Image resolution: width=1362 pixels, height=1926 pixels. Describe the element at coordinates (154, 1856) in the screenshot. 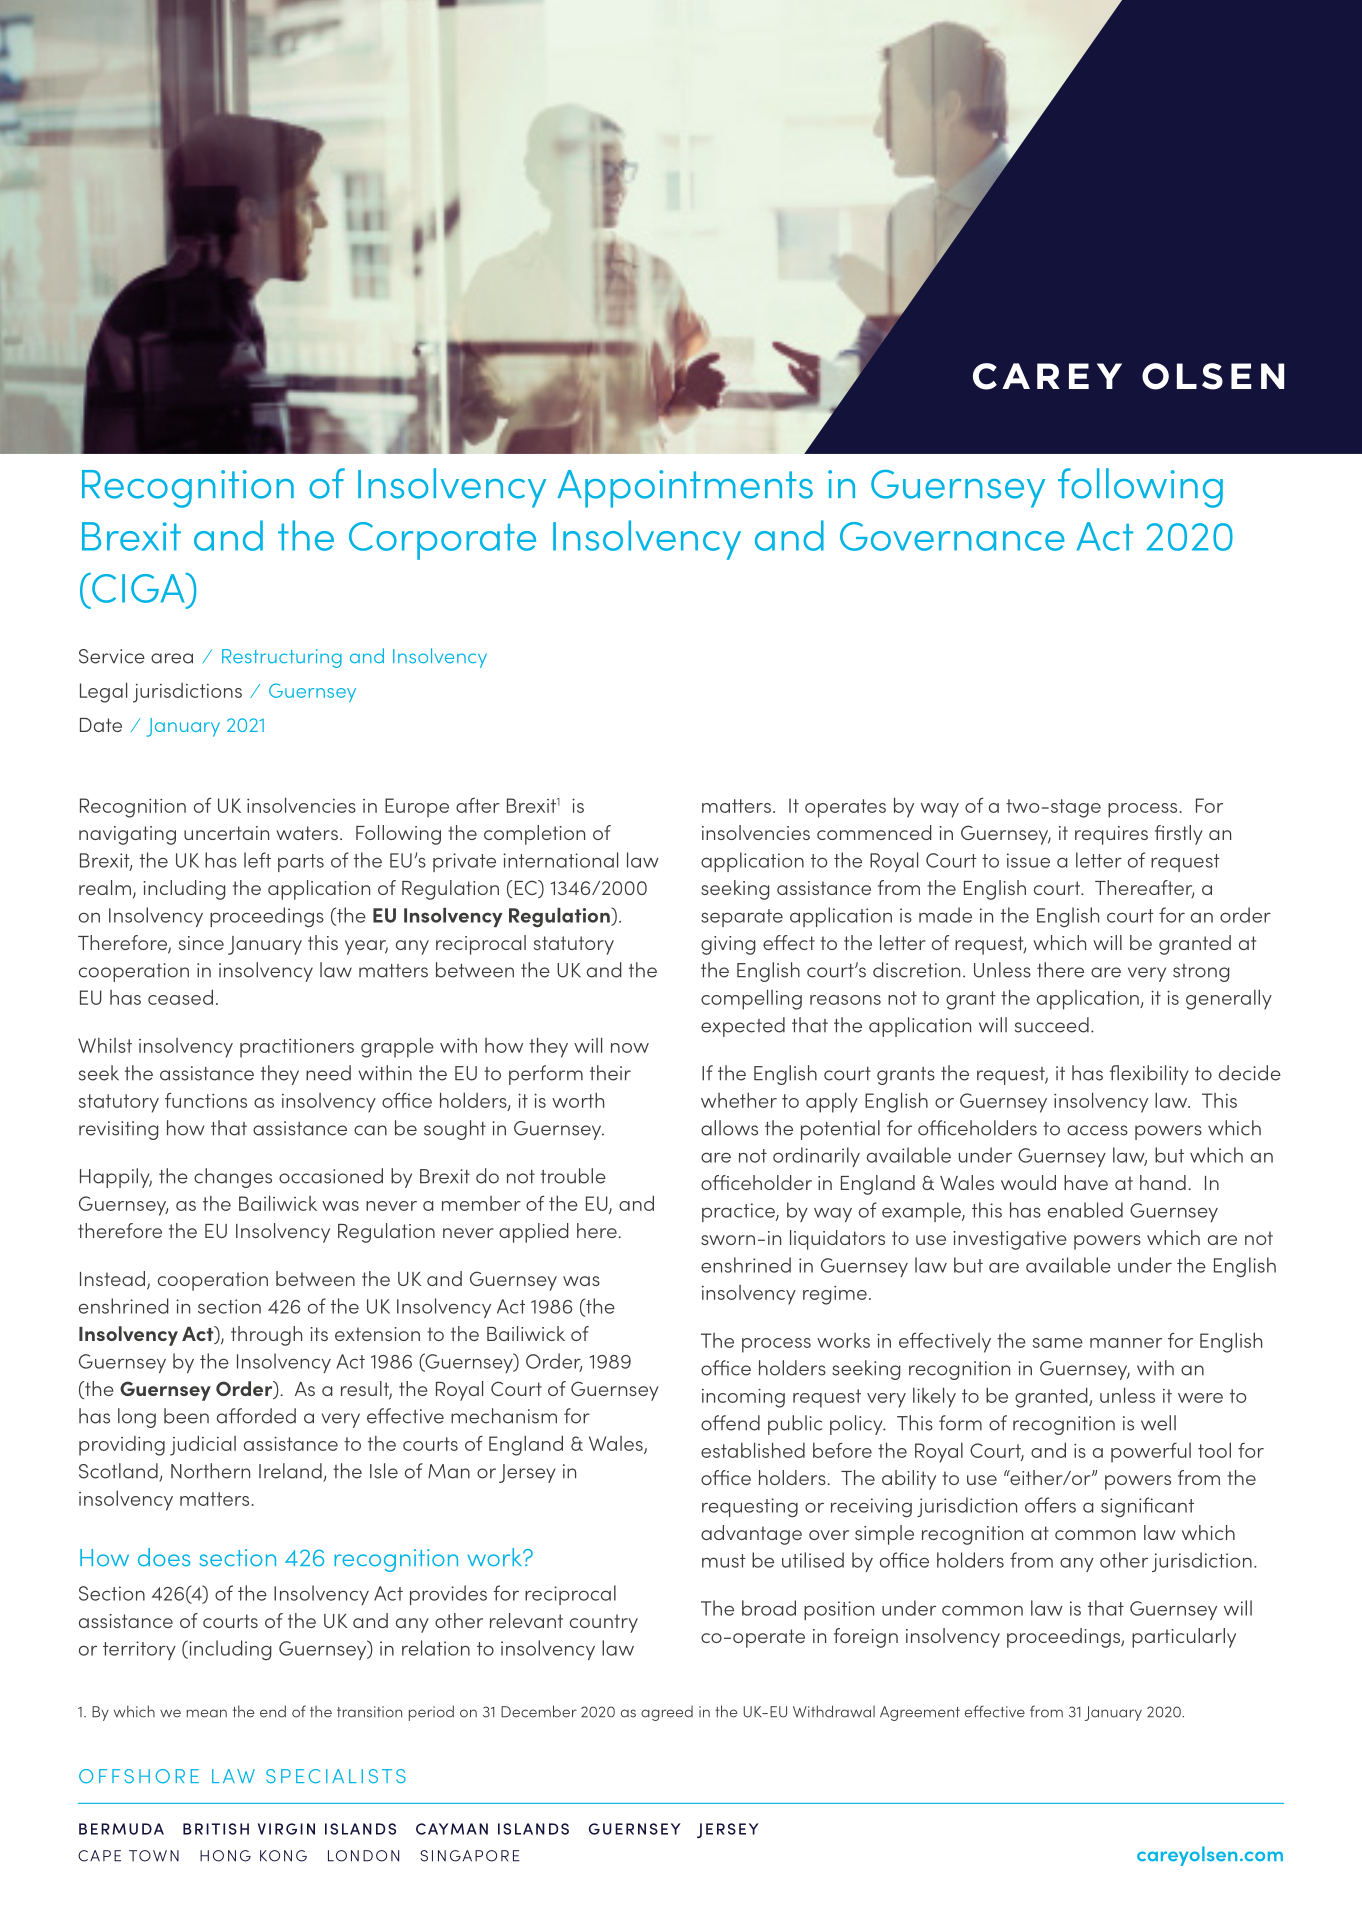

I see `TOWN` at that location.
